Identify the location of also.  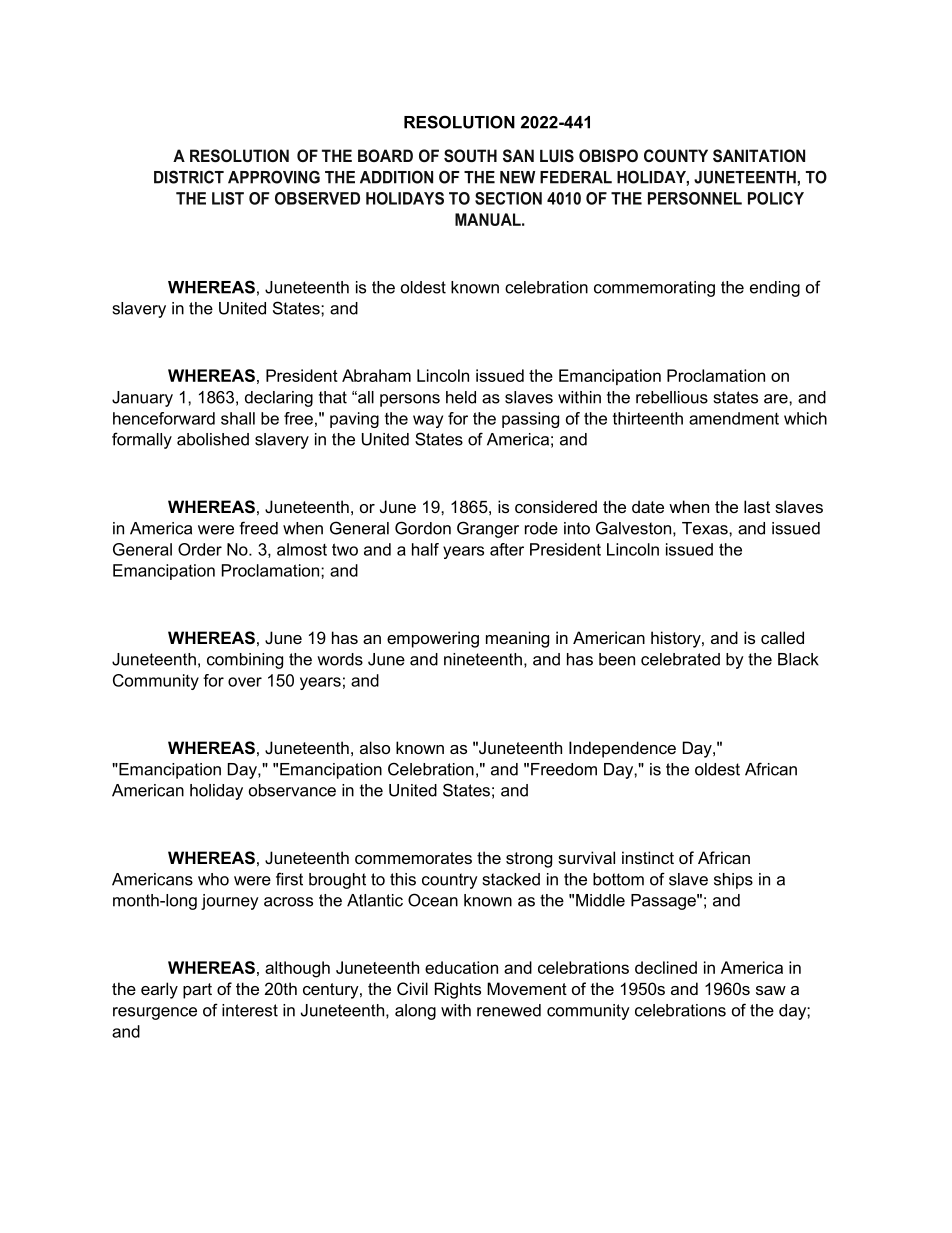
(375, 747).
